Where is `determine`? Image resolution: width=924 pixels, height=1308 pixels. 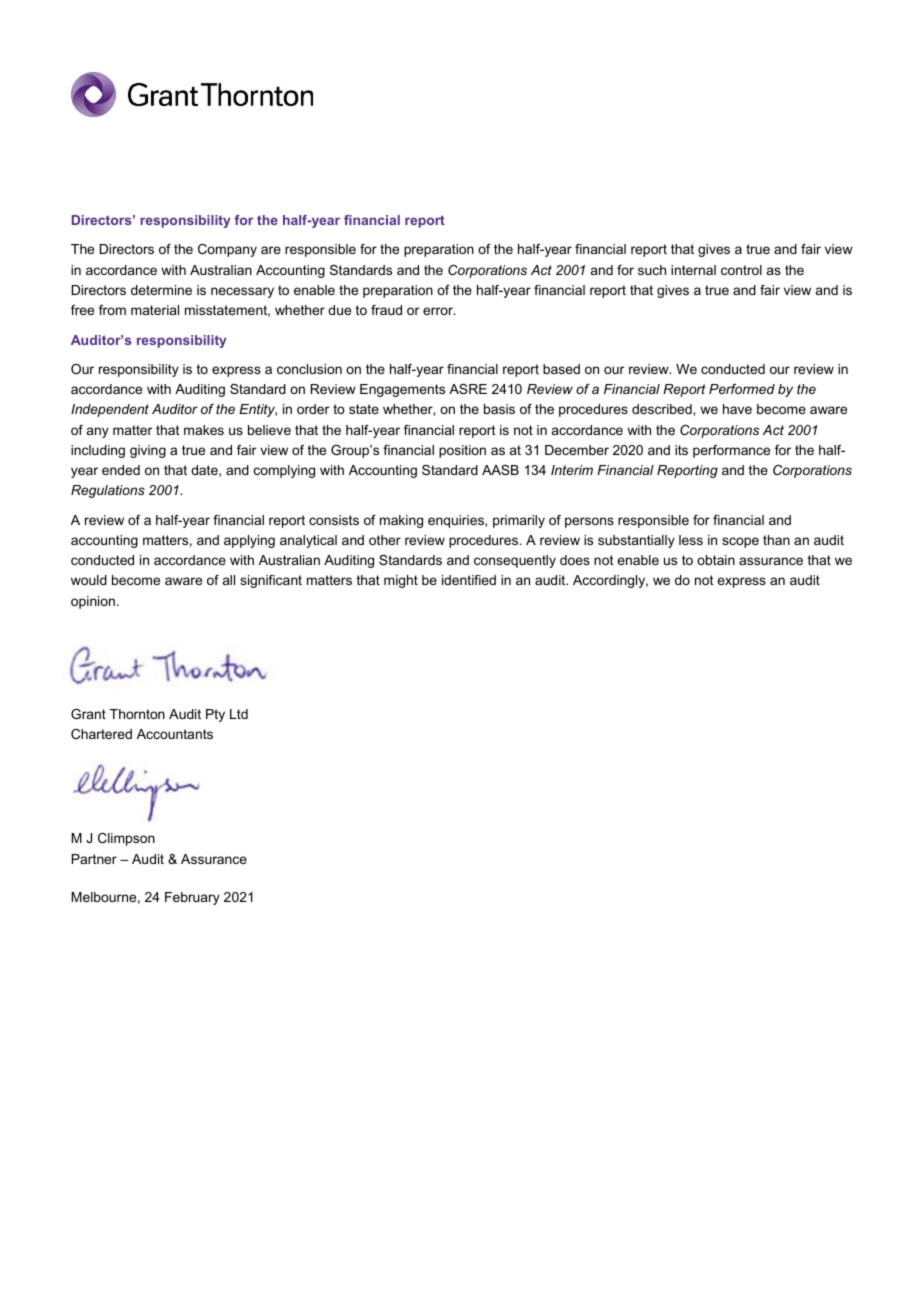
determine is located at coordinates (161, 290).
